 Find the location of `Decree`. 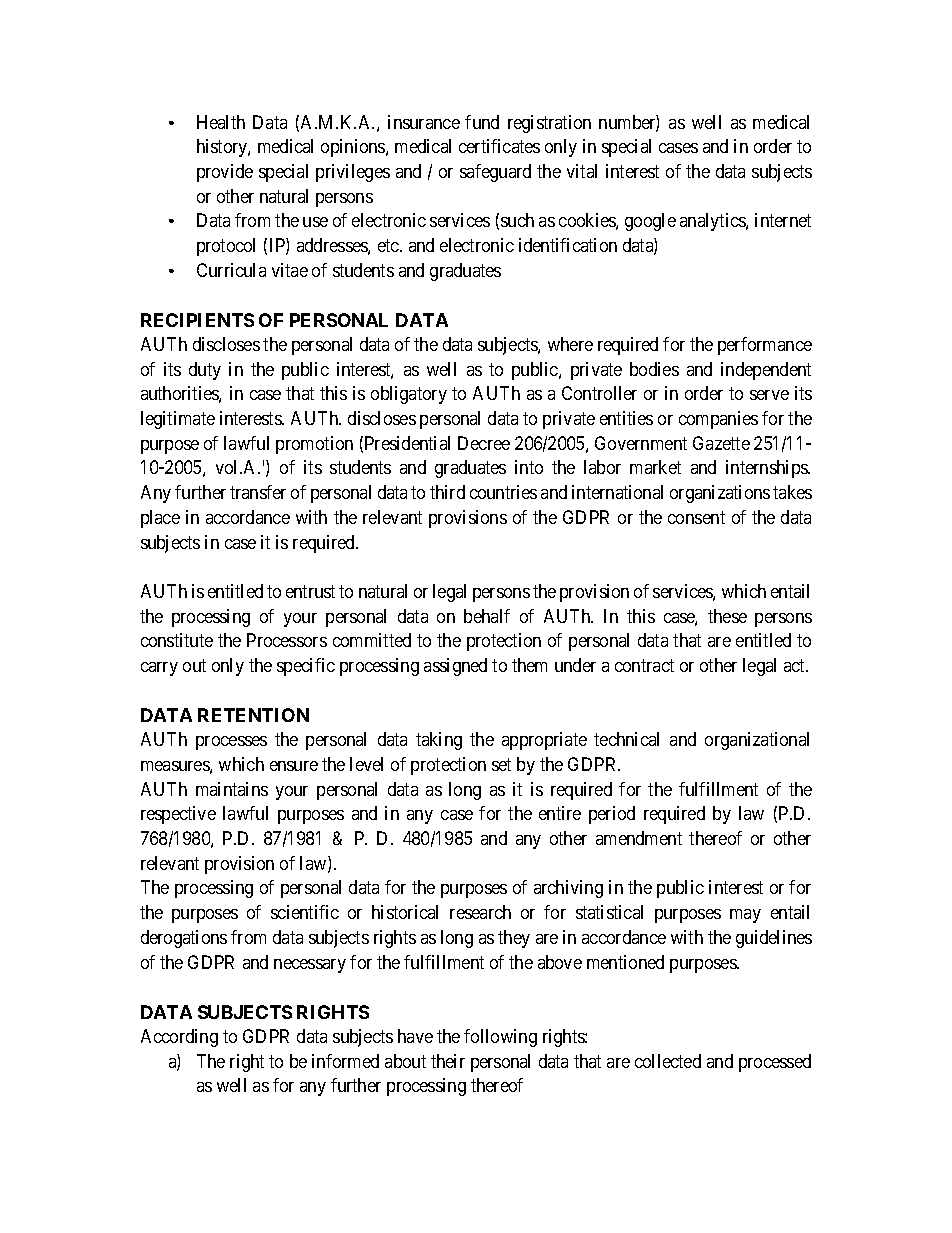

Decree is located at coordinates (484, 443).
